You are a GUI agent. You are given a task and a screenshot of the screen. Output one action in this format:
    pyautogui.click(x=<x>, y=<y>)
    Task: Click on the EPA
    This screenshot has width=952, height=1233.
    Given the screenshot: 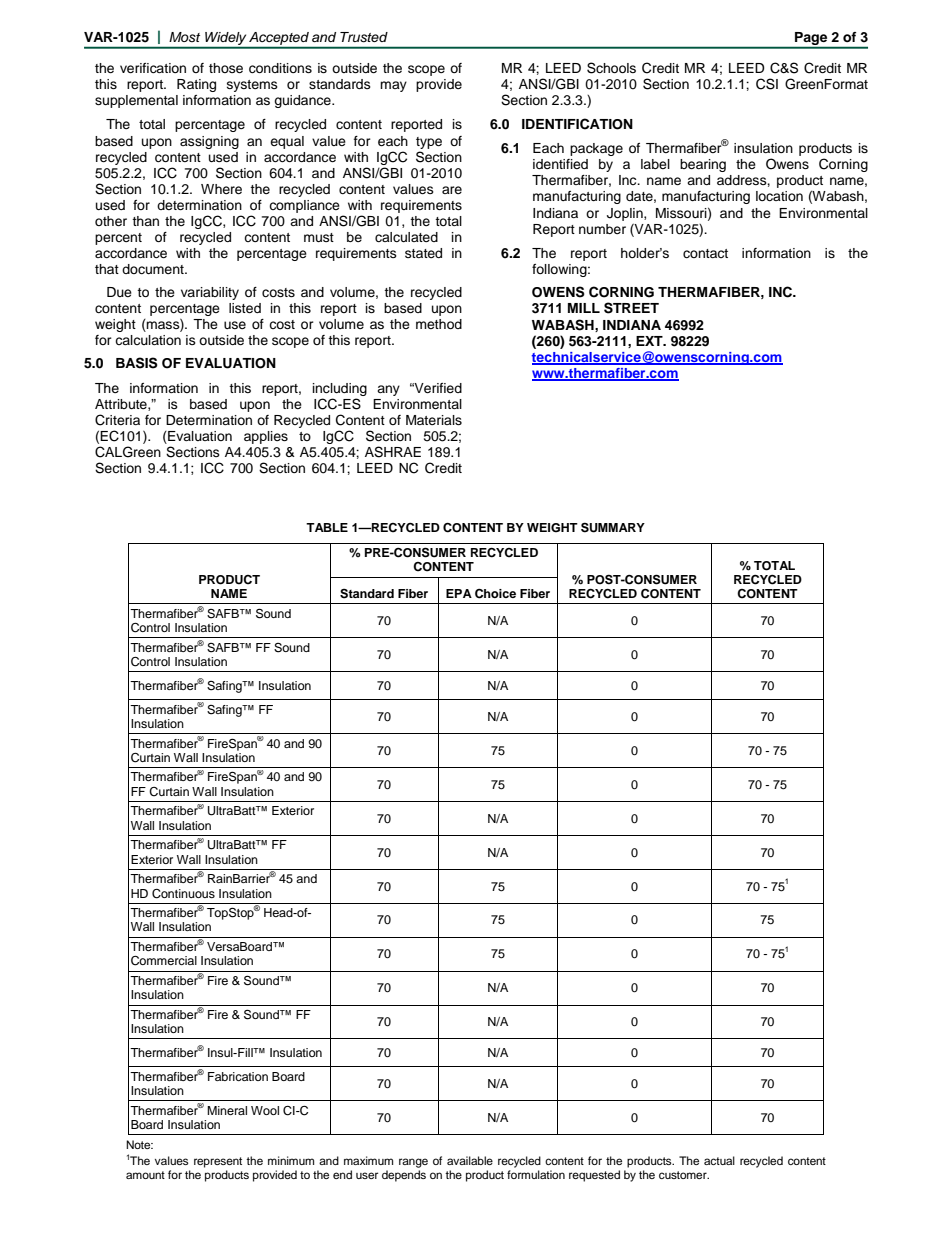 What is the action you would take?
    pyautogui.click(x=459, y=593)
